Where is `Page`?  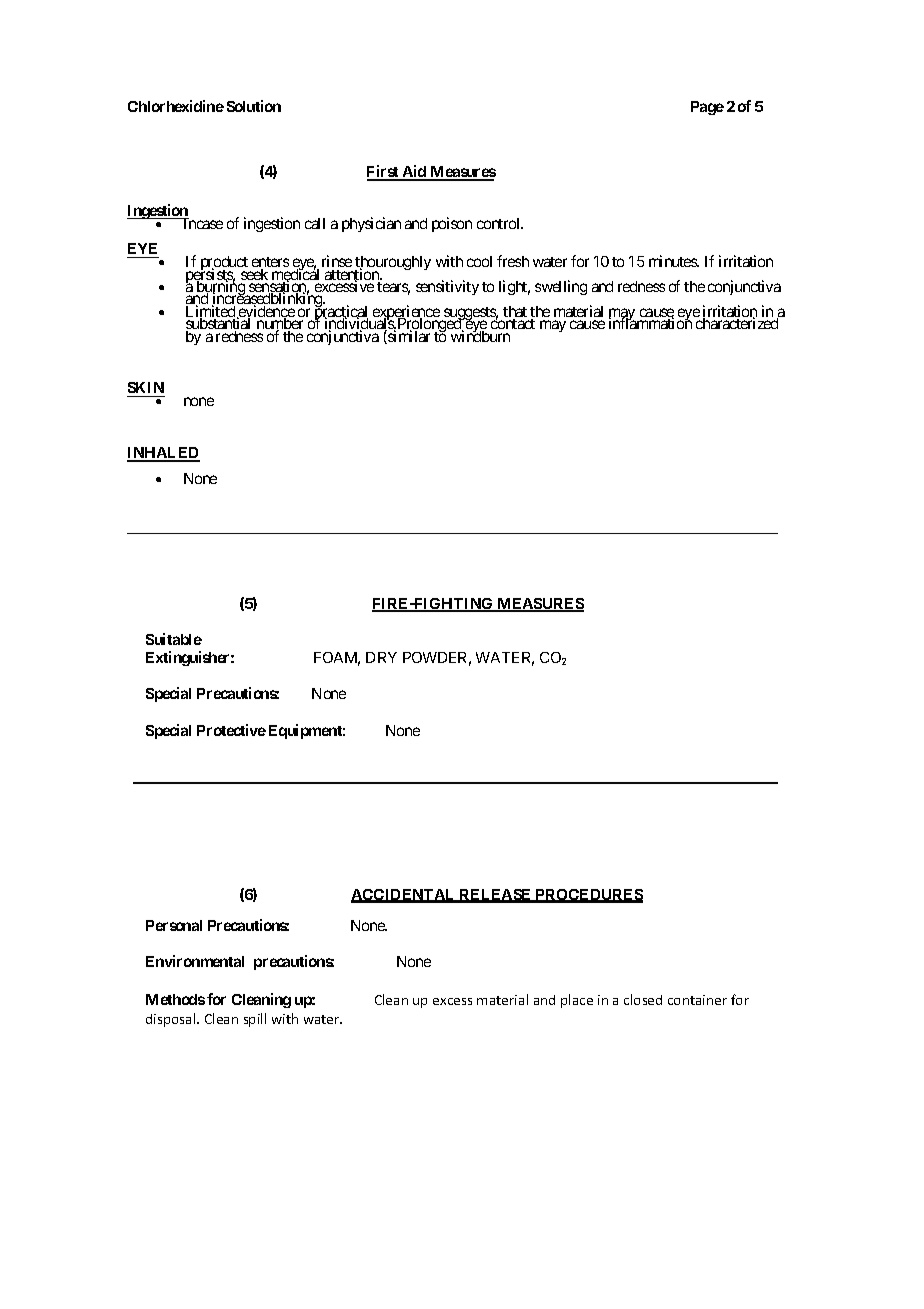
Page is located at coordinates (707, 108).
